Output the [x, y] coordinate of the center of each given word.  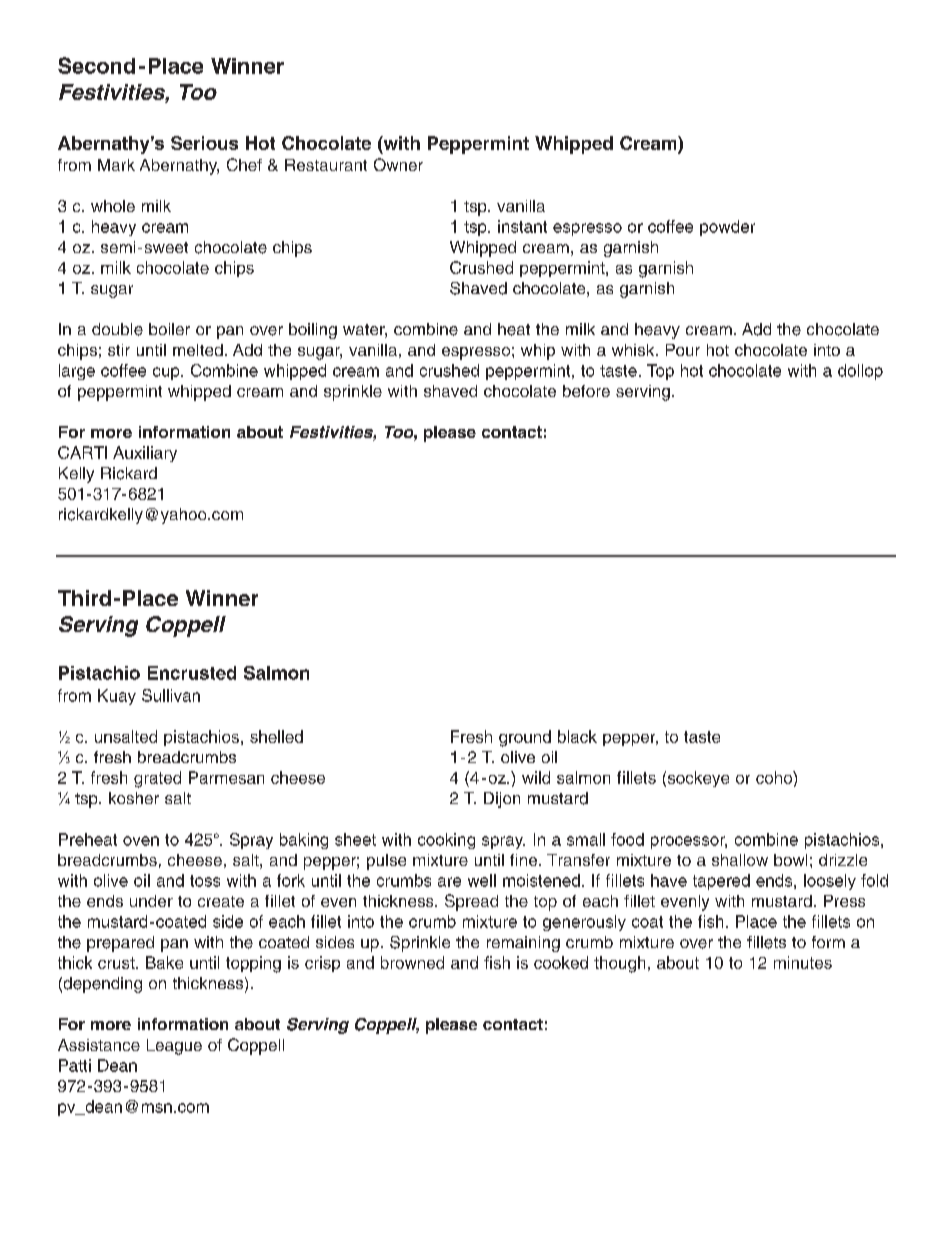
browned [412, 962]
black [577, 736]
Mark [116, 165]
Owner [398, 164]
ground [525, 738]
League [174, 1047]
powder [727, 228]
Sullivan [171, 695]
